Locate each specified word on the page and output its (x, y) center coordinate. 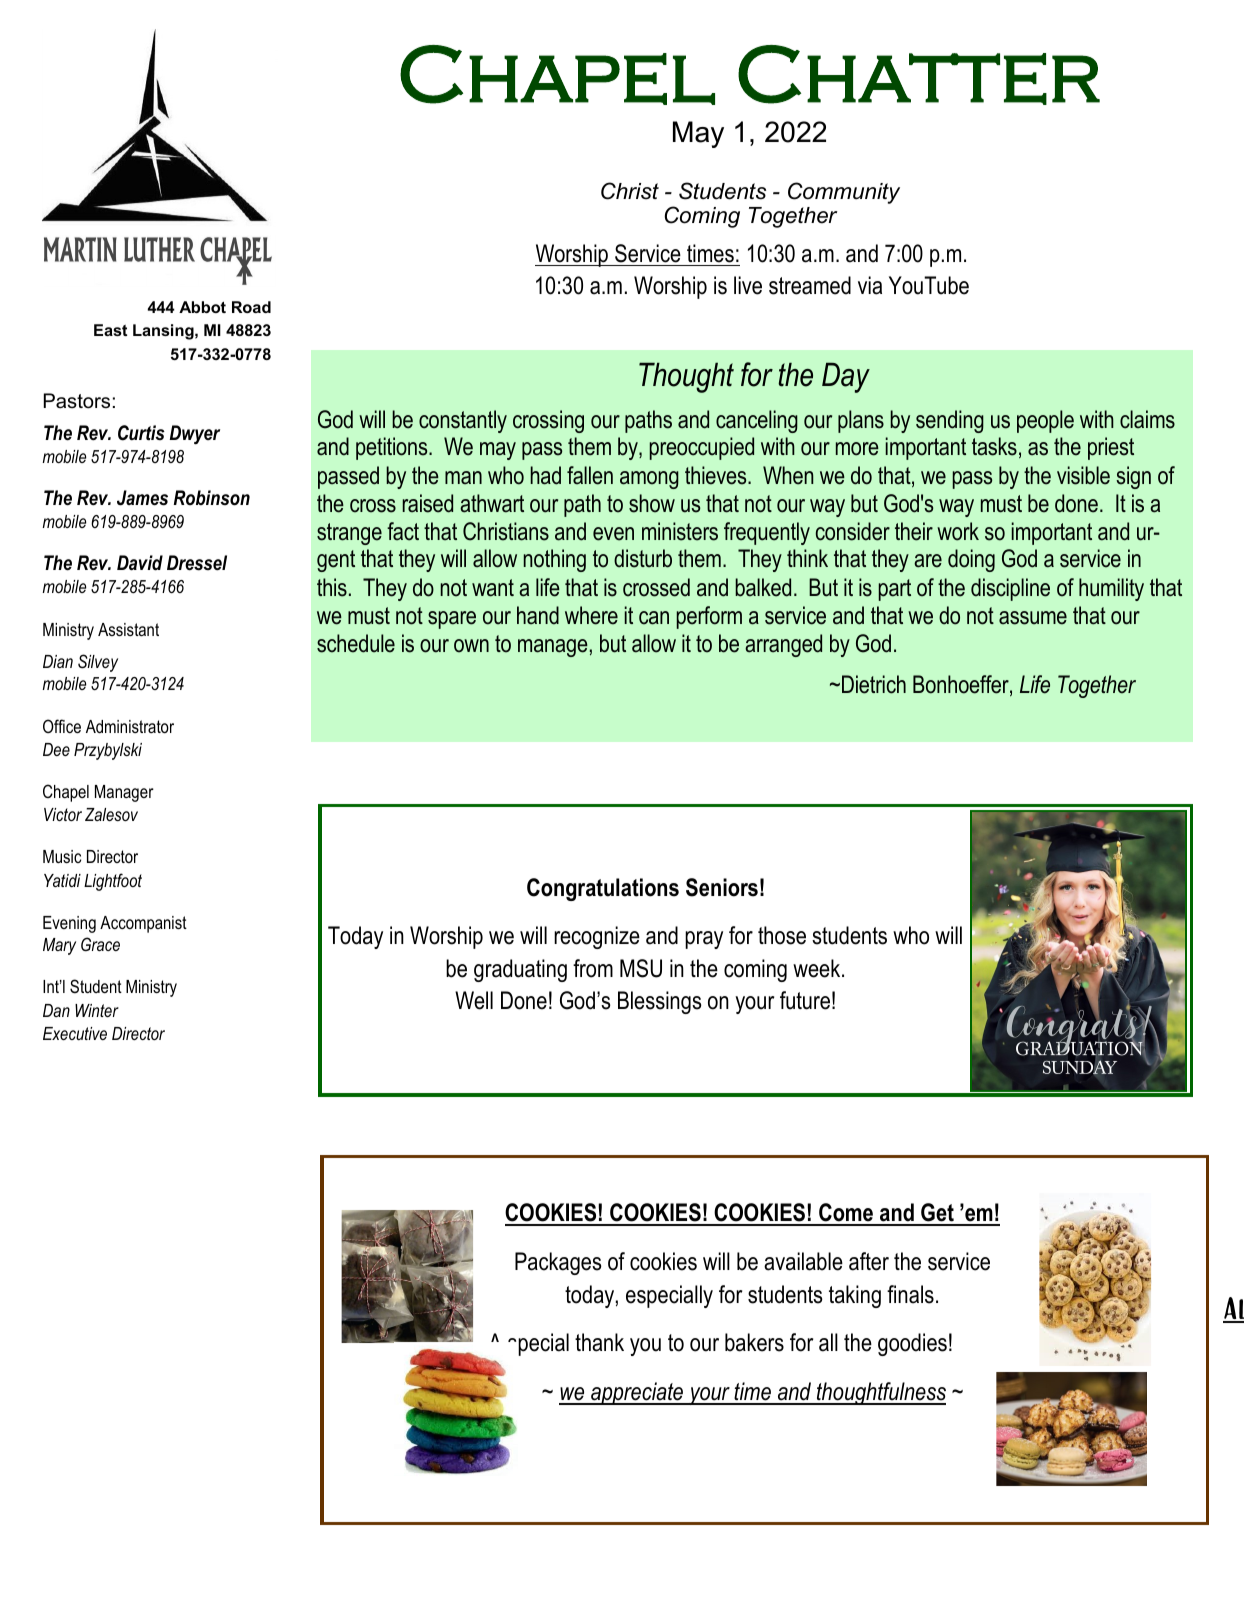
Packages (558, 1263)
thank (599, 1342)
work (958, 531)
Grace (100, 944)
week (818, 968)
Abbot (202, 307)
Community (844, 193)
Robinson (212, 498)
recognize (597, 937)
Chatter (919, 75)
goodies (912, 1344)
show (652, 503)
